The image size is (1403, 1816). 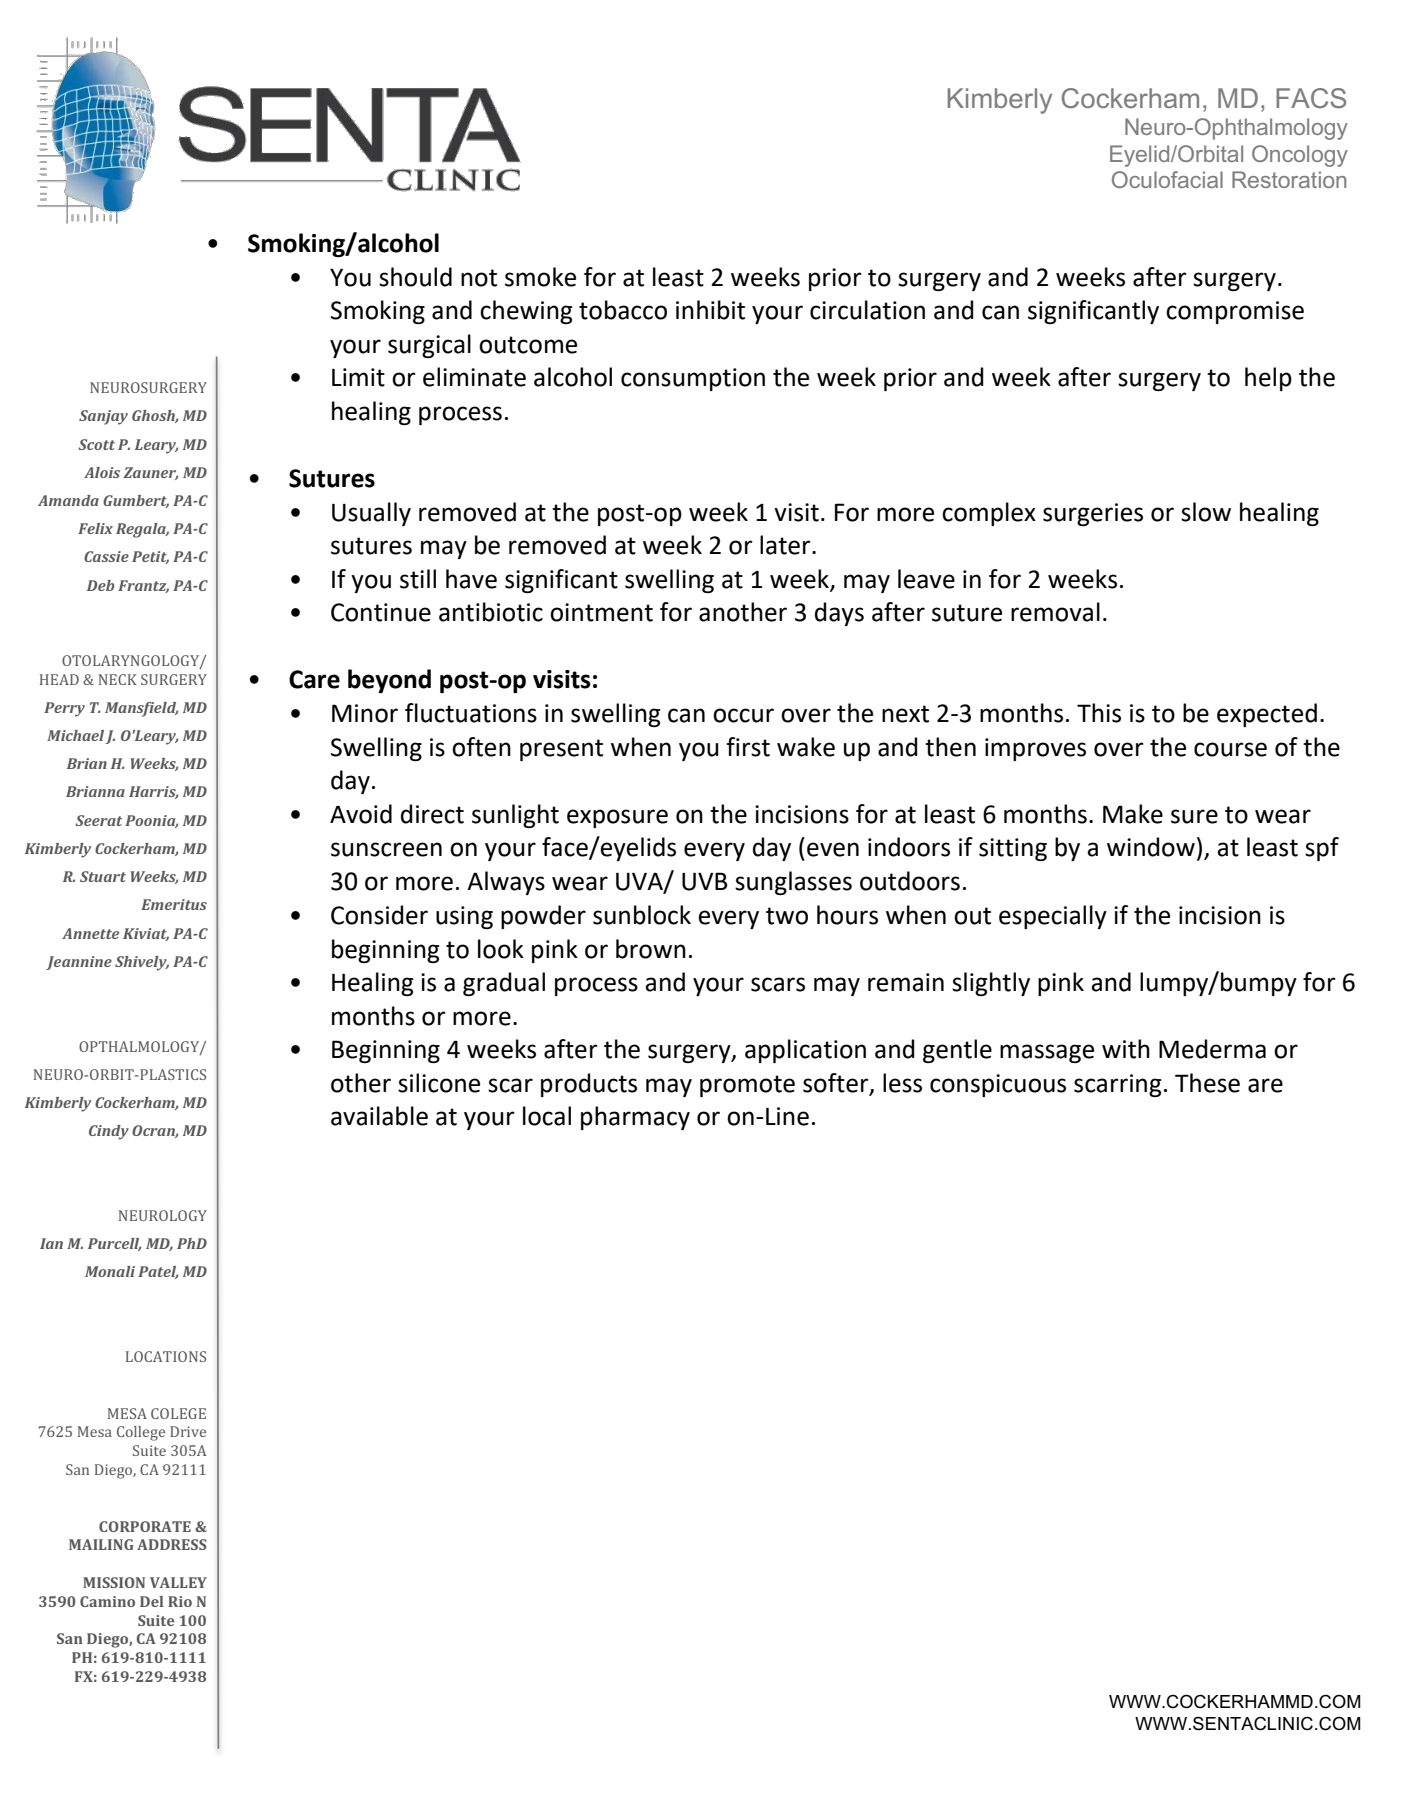 I want to click on ADDRESS, so click(x=172, y=1544).
